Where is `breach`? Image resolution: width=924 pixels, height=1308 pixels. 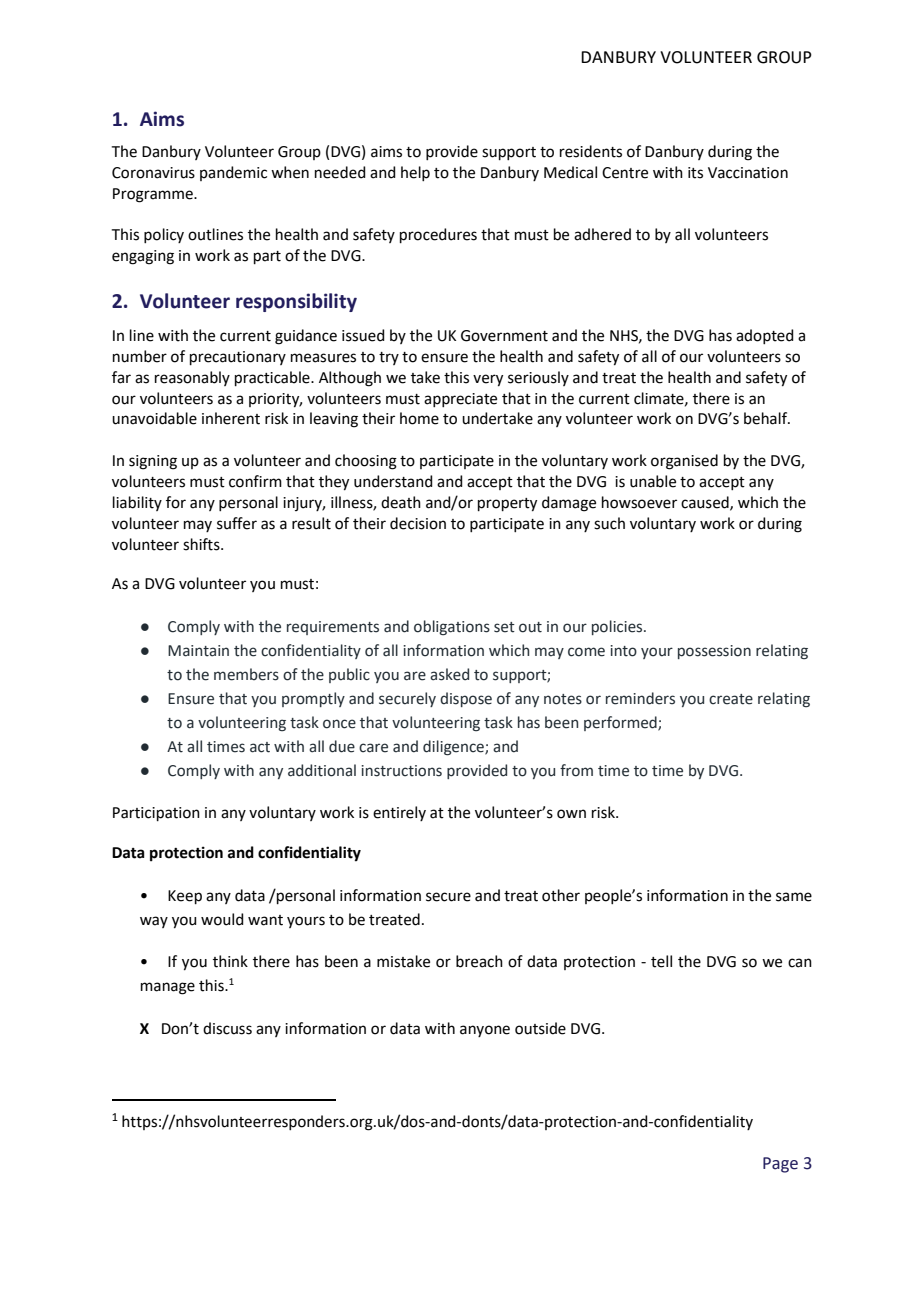
breach is located at coordinates (479, 961).
